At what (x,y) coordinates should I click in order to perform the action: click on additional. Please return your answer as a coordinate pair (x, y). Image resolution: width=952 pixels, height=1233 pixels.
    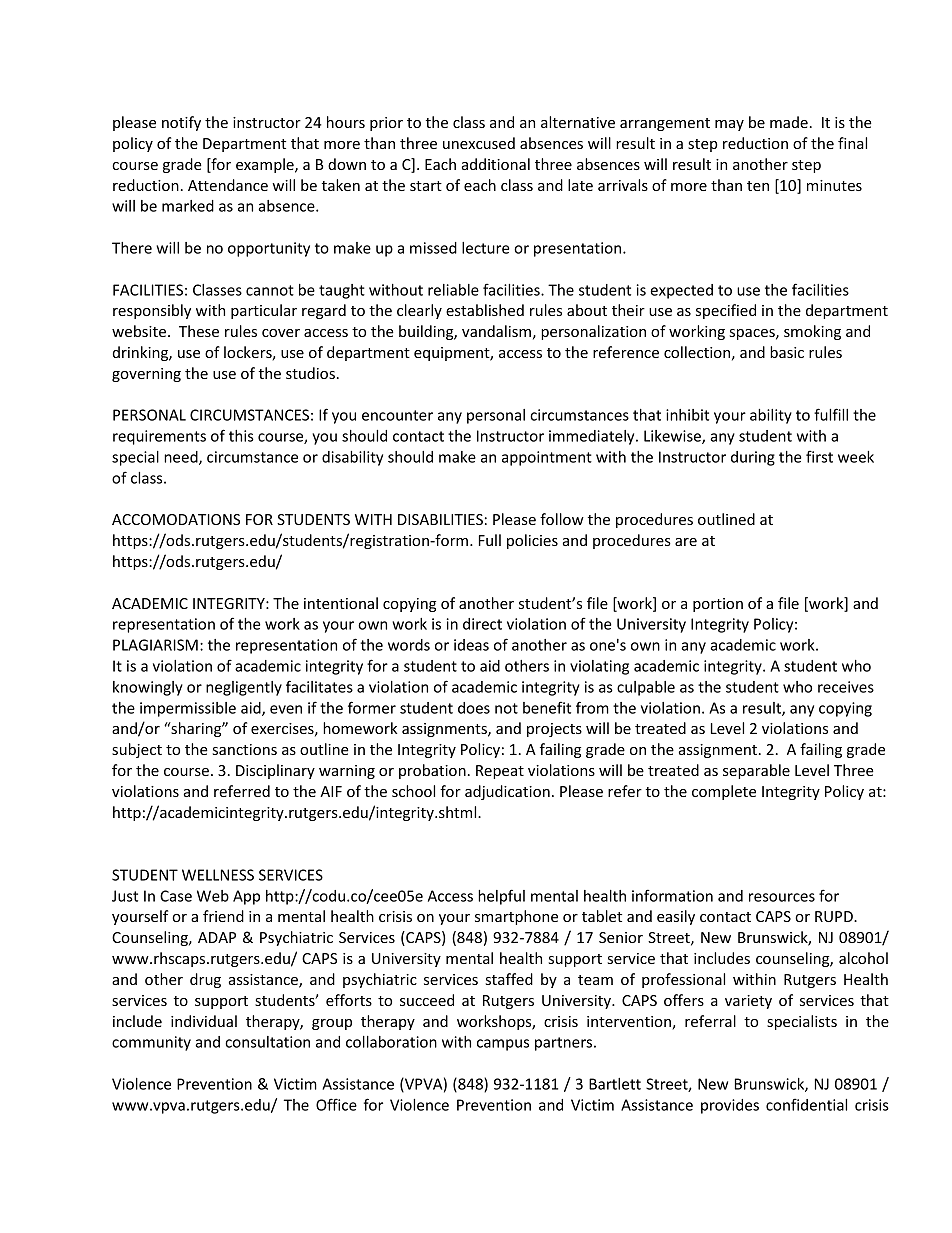
    Looking at the image, I should click on (496, 164).
